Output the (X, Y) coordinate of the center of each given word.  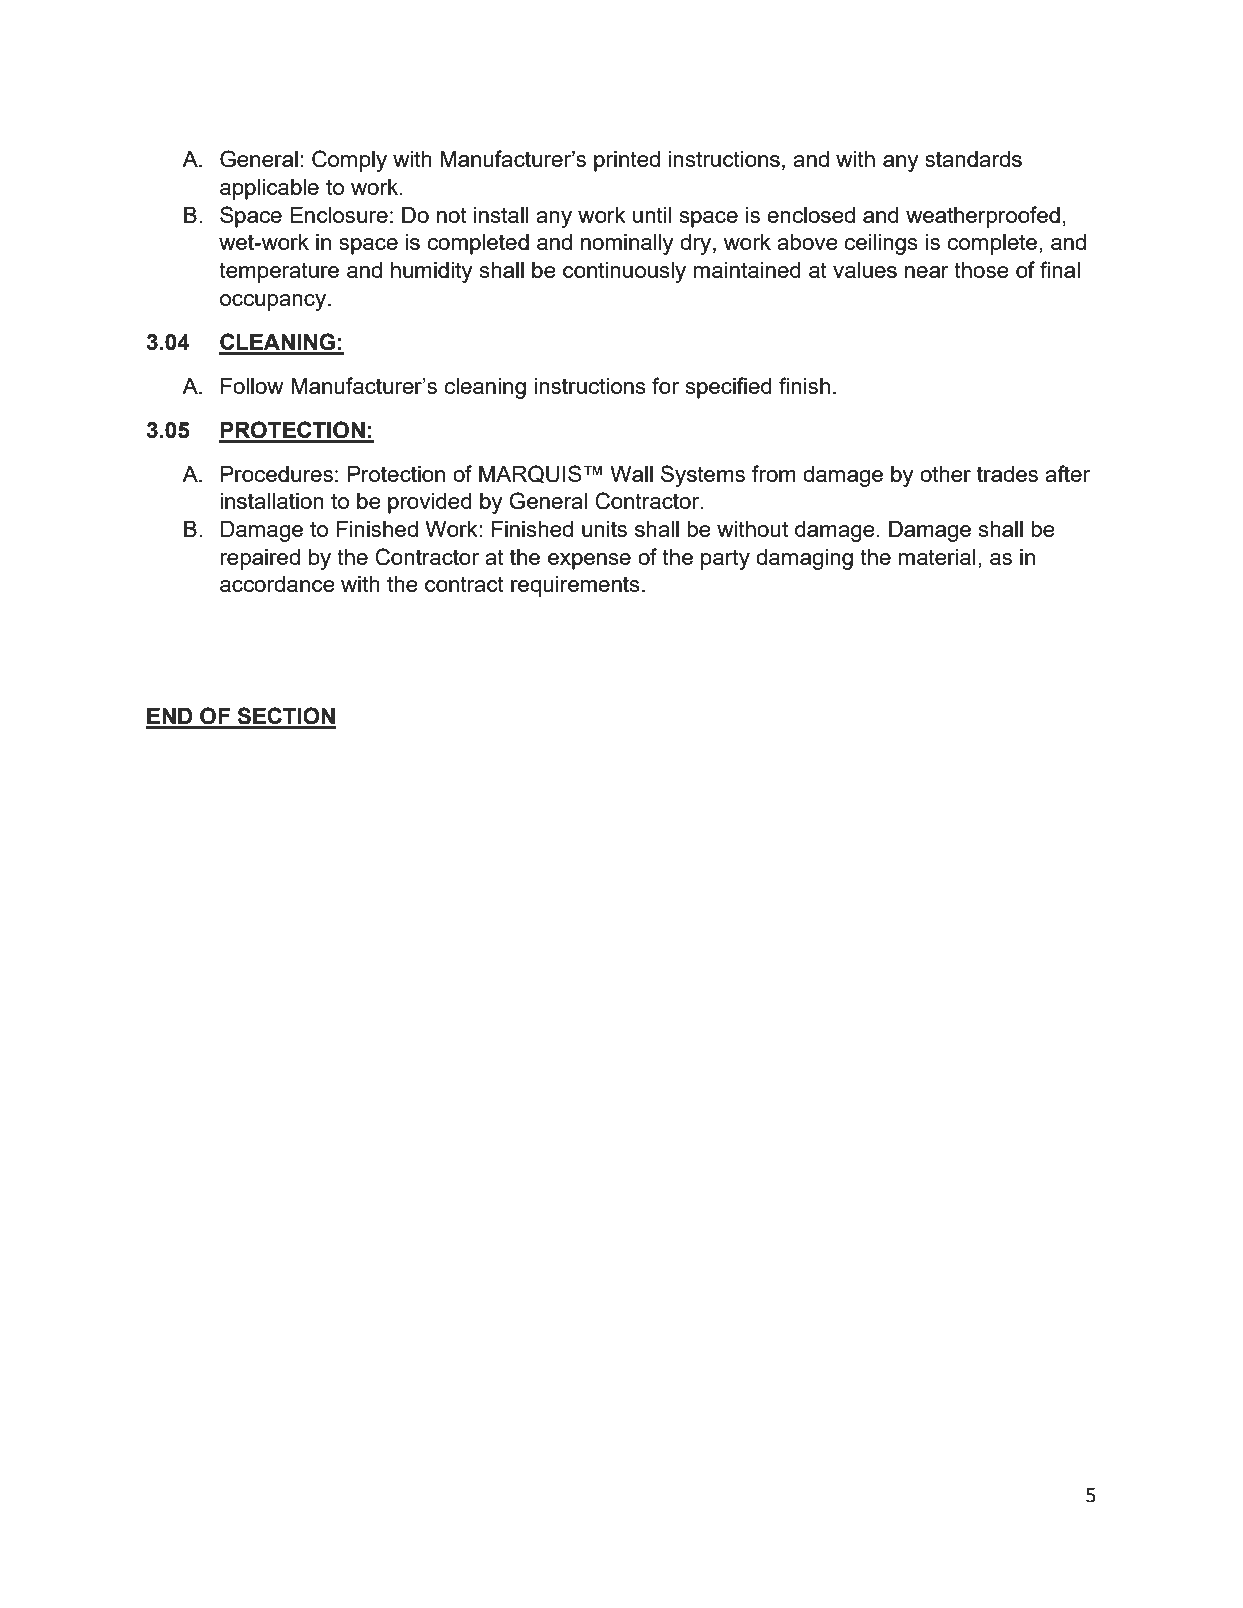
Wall (631, 474)
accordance (277, 584)
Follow (252, 386)
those (981, 270)
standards (973, 159)
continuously (624, 272)
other (945, 474)
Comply (349, 161)
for (665, 385)
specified (728, 388)
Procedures (277, 474)
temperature (279, 272)
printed (627, 161)
